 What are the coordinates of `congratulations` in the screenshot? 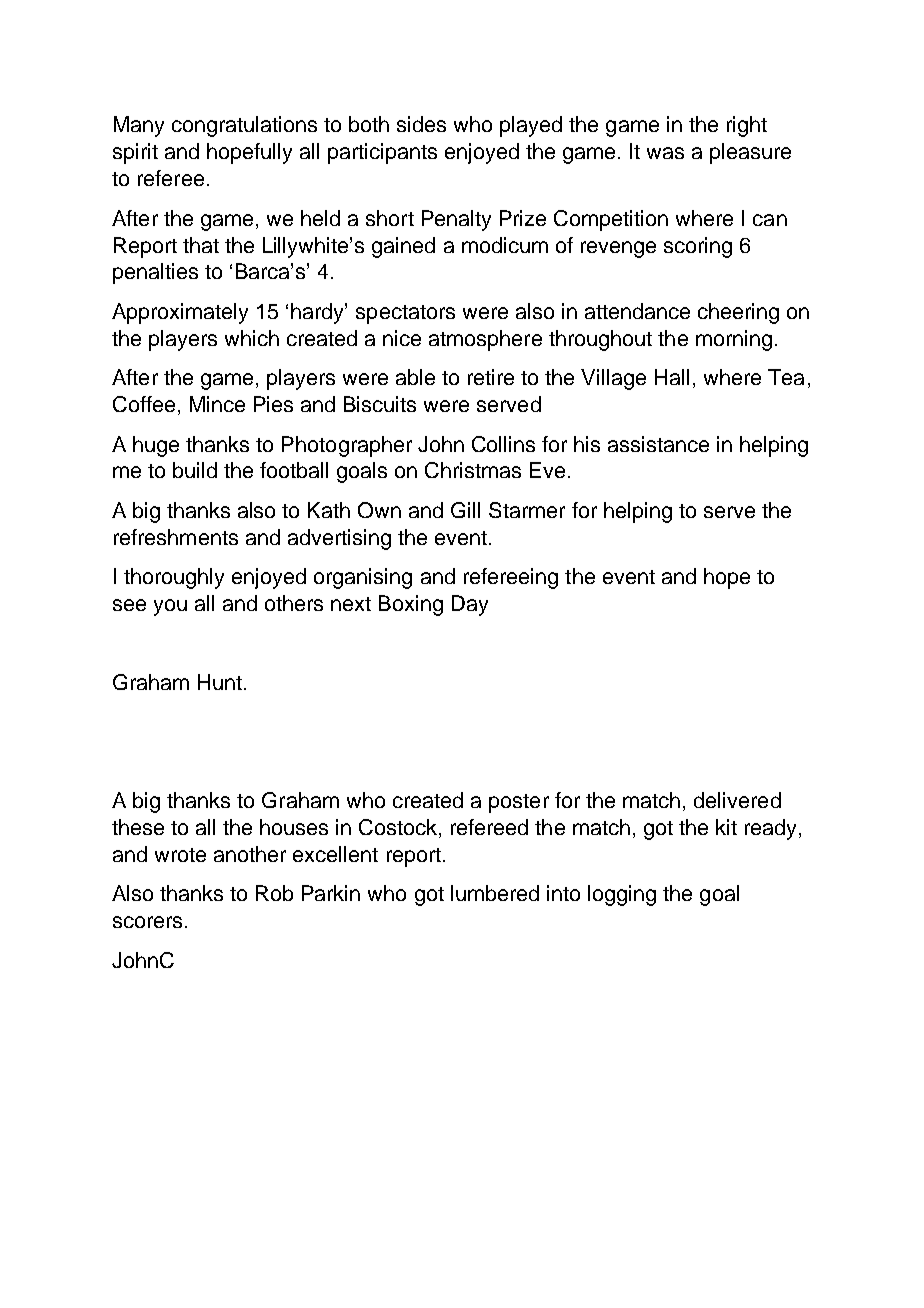 It's located at (244, 126).
